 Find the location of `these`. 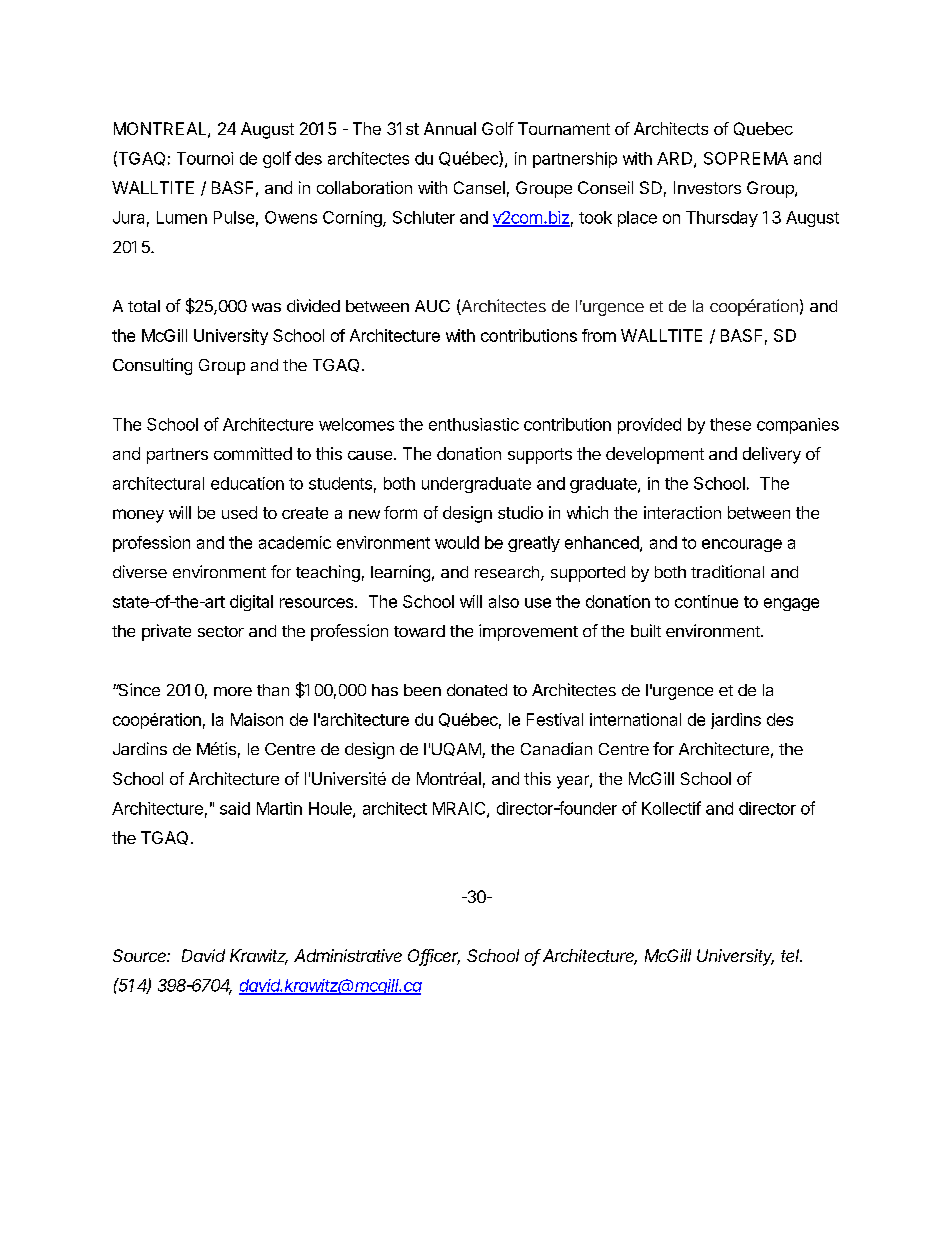

these is located at coordinates (730, 424).
